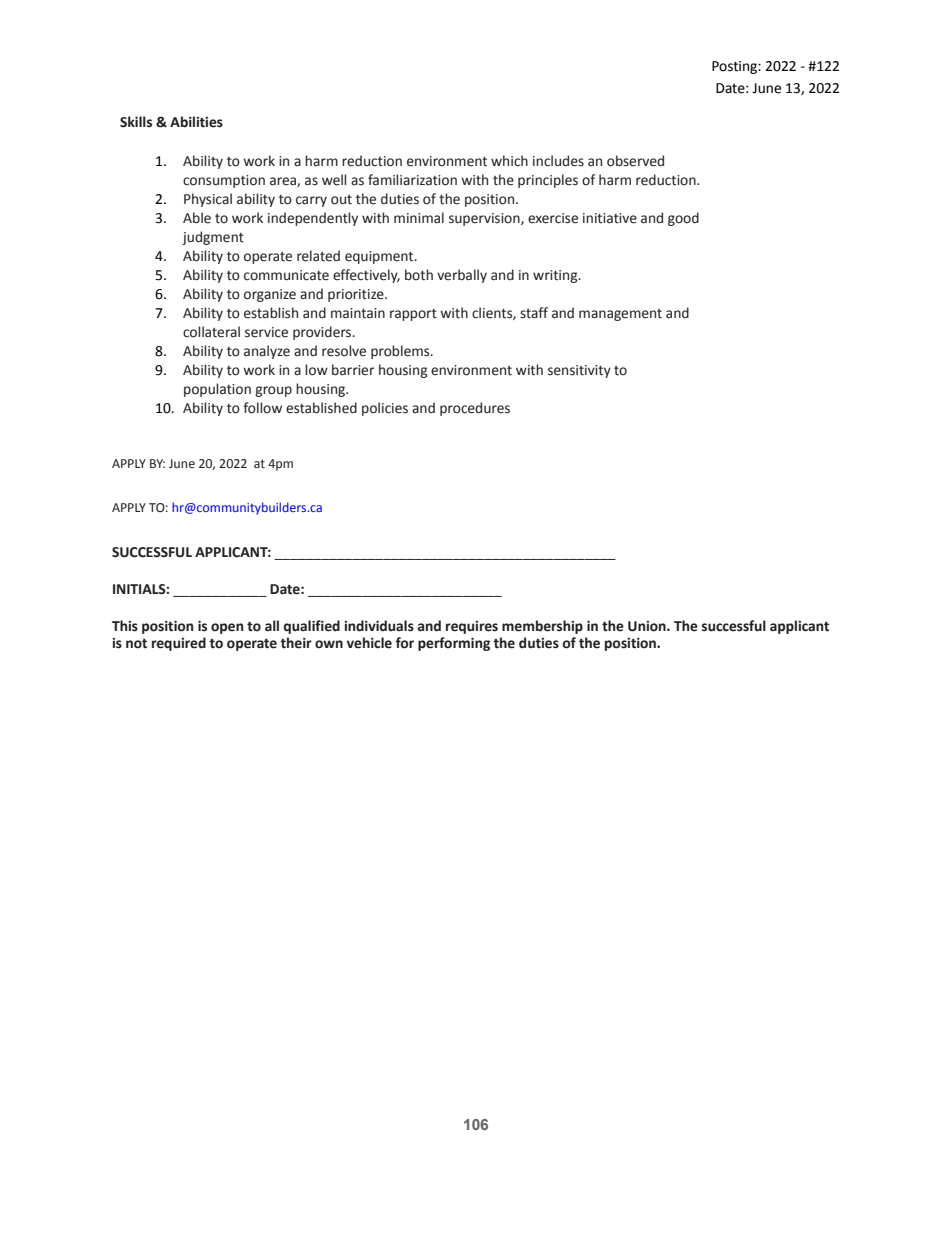 The height and width of the screenshot is (1233, 952). What do you see at coordinates (379, 626) in the screenshot?
I see `individuals` at bounding box center [379, 626].
